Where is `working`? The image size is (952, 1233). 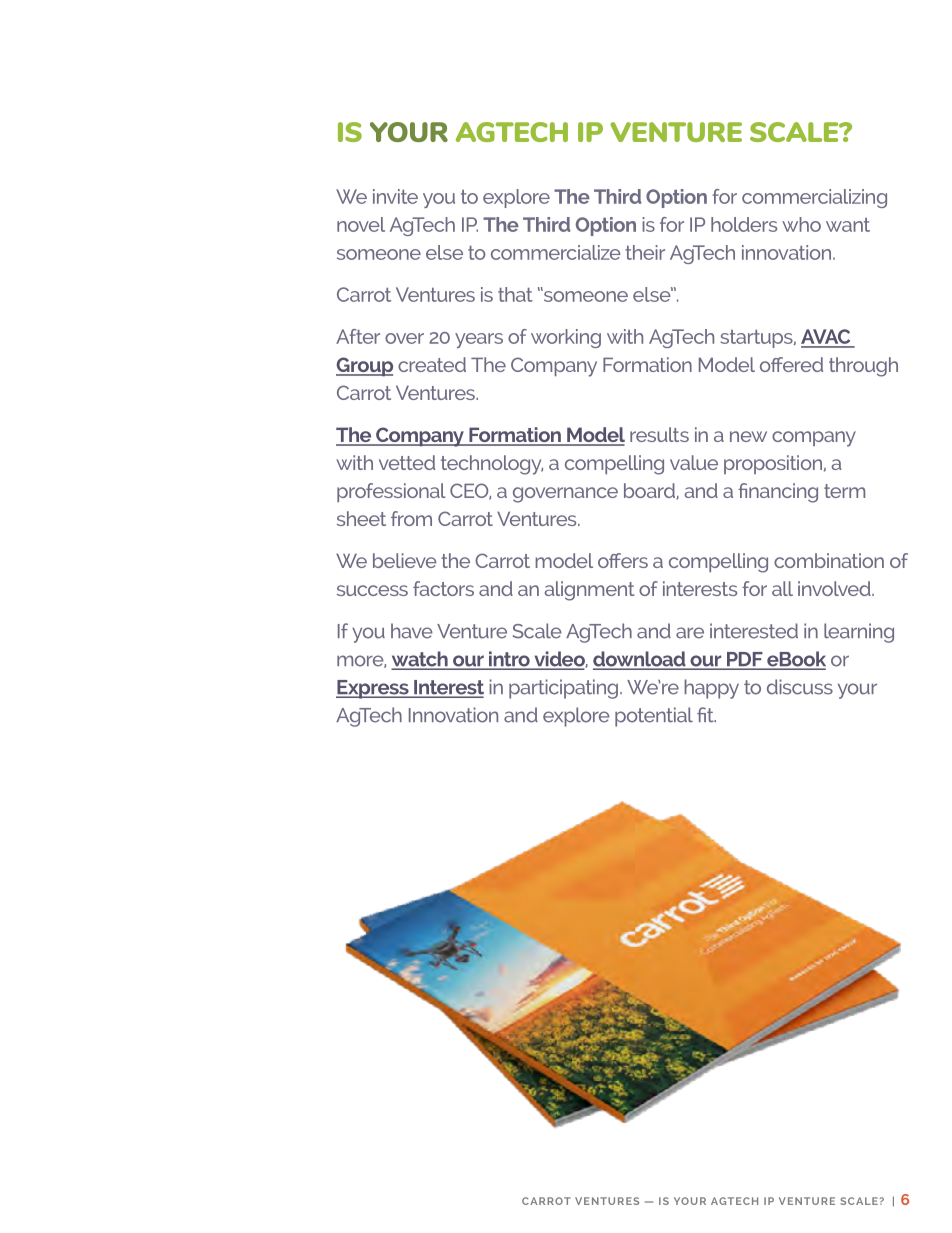 working is located at coordinates (566, 338).
